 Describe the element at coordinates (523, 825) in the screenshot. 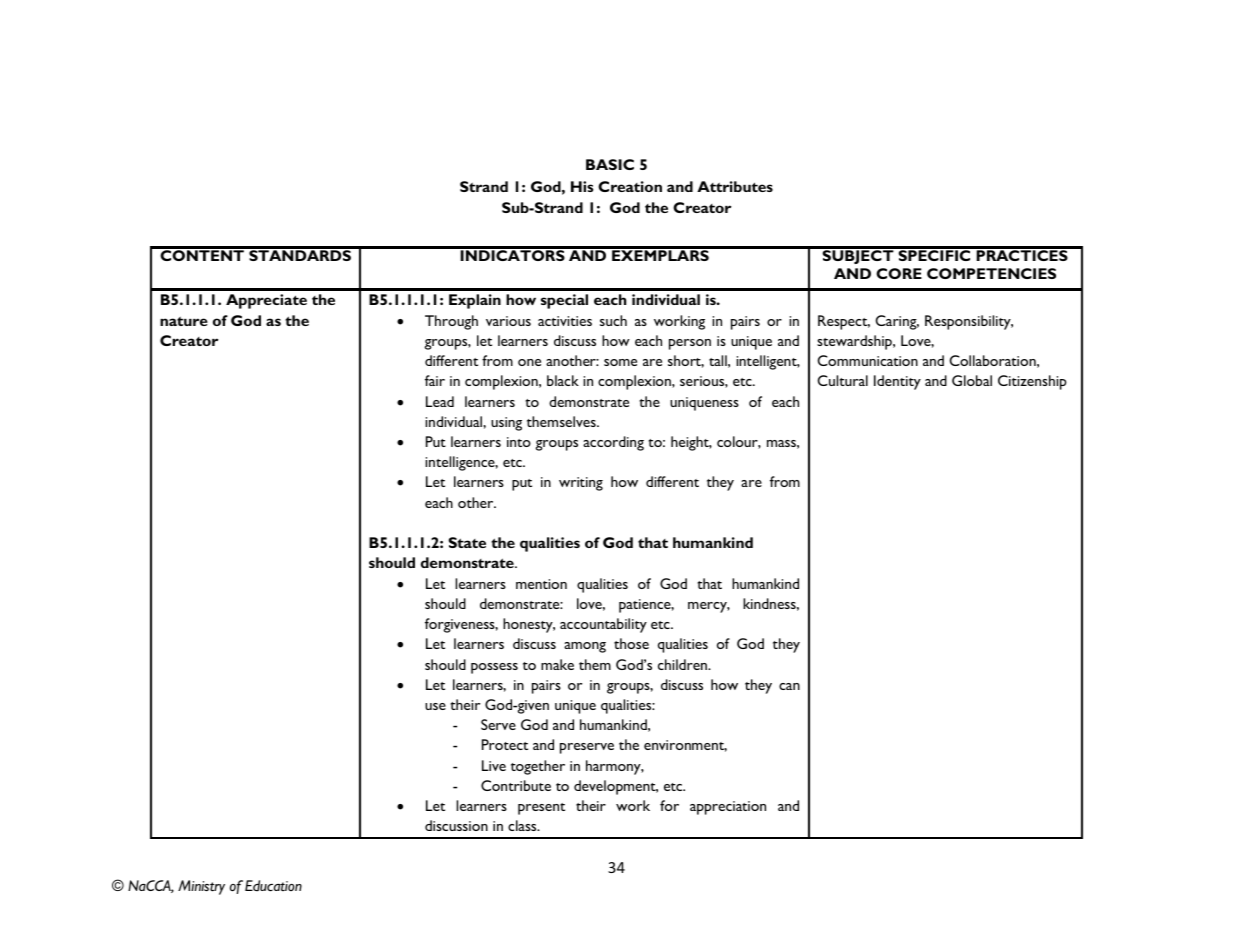

I see `class` at that location.
